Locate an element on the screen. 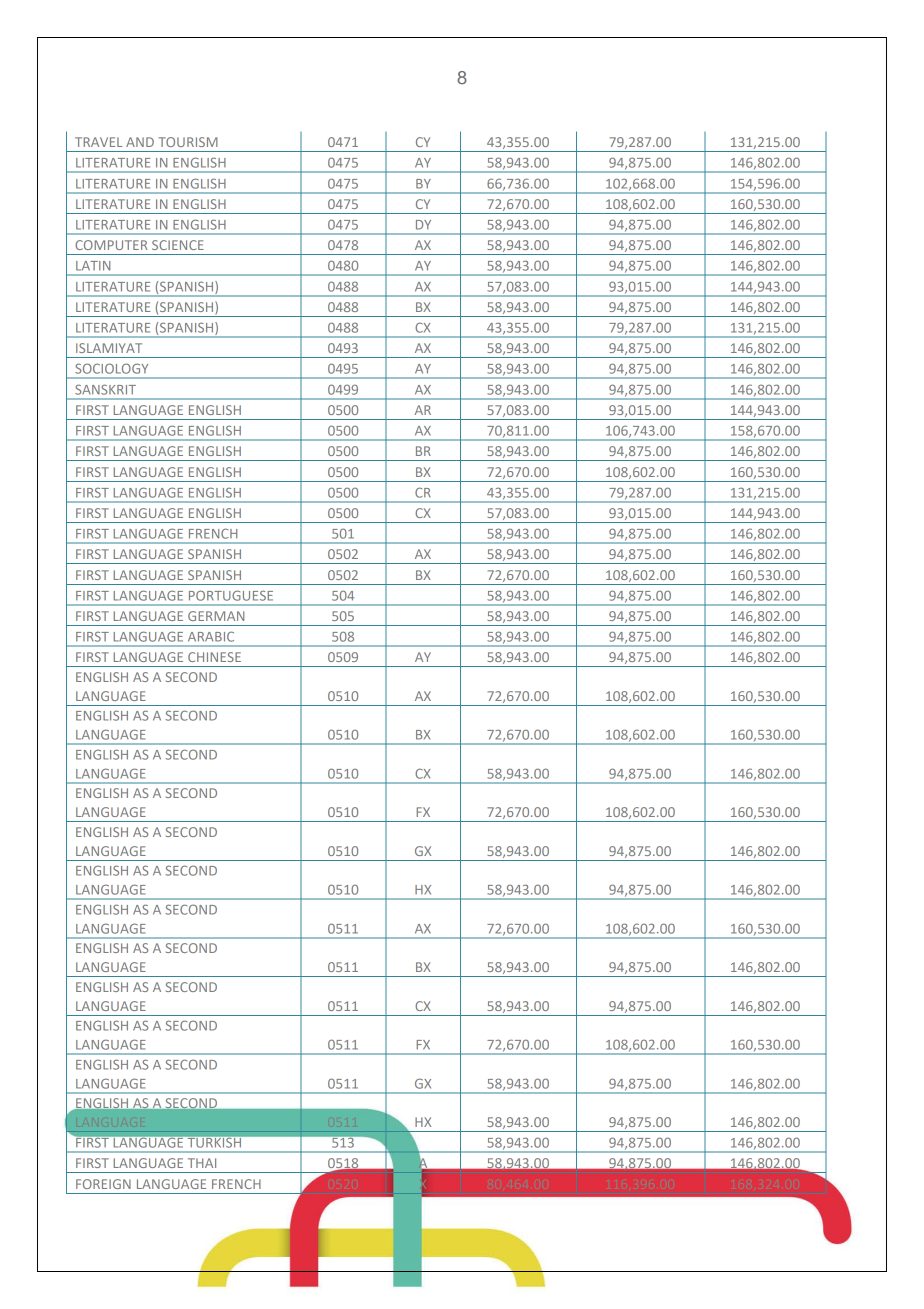 The image size is (924, 1309). TRAVEL is located at coordinates (98, 142).
